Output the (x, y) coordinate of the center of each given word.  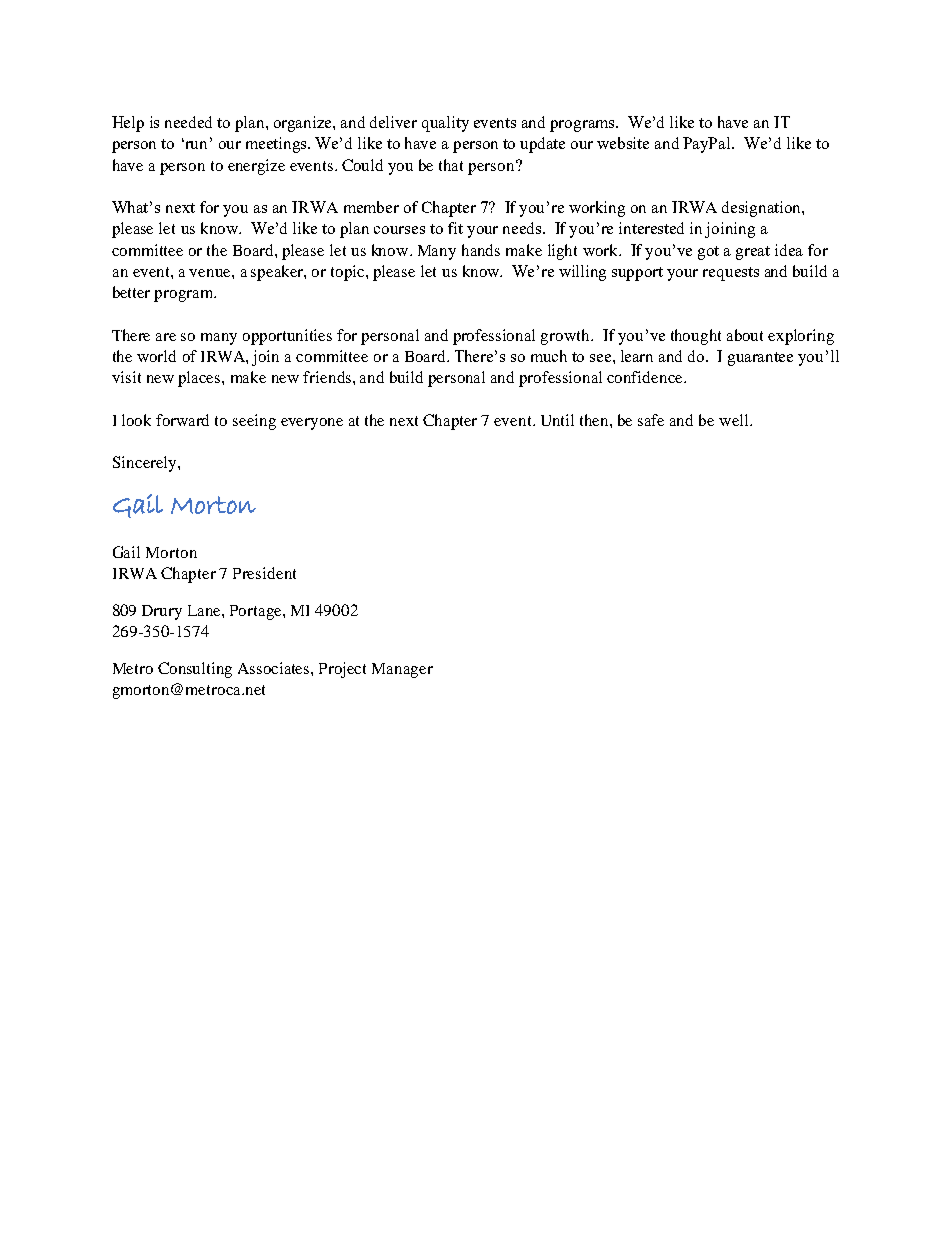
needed (188, 122)
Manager (402, 670)
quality (445, 124)
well (735, 420)
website (623, 143)
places (200, 379)
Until (557, 420)
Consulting (195, 670)
